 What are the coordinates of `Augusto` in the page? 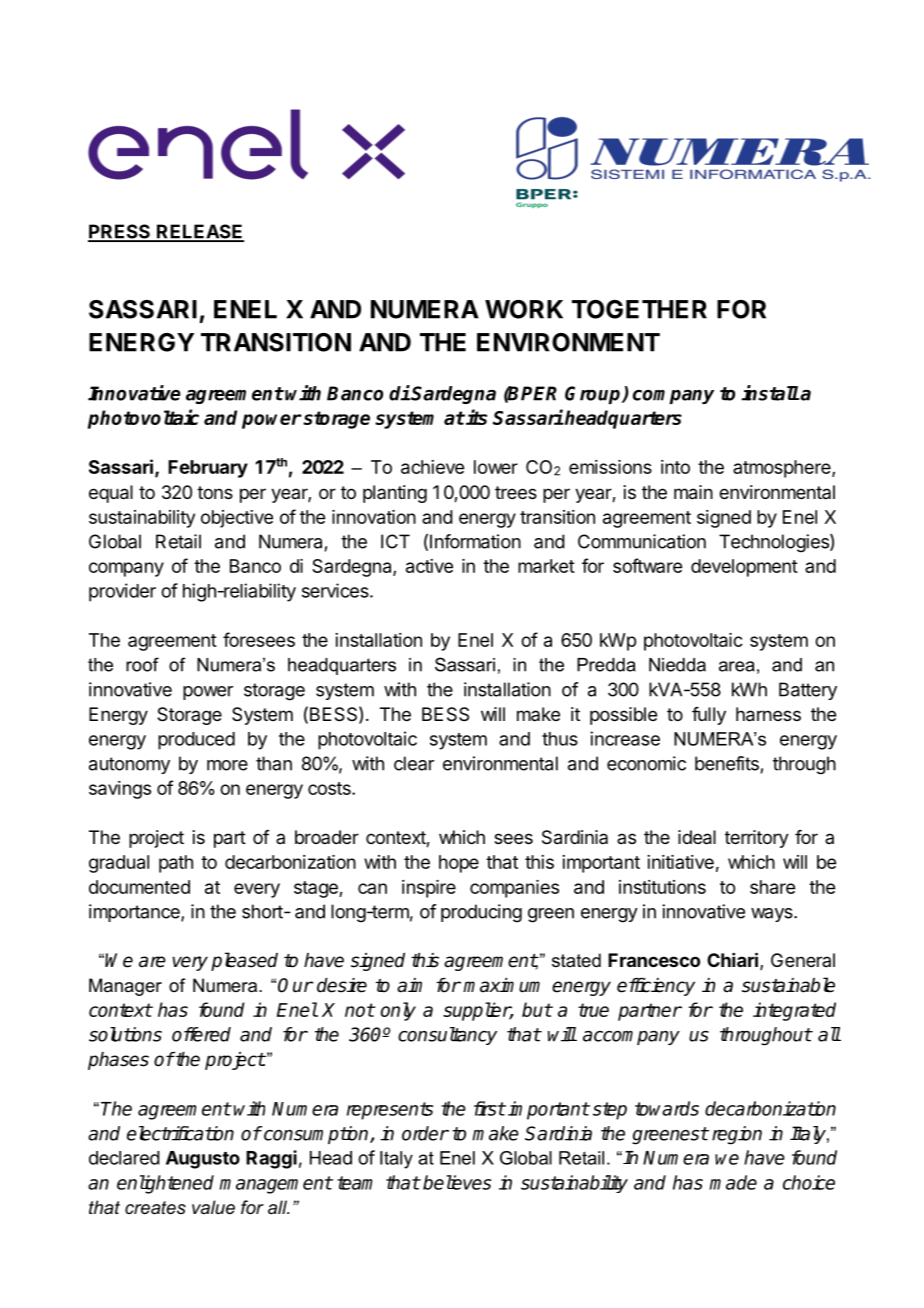 It's located at (203, 1160).
